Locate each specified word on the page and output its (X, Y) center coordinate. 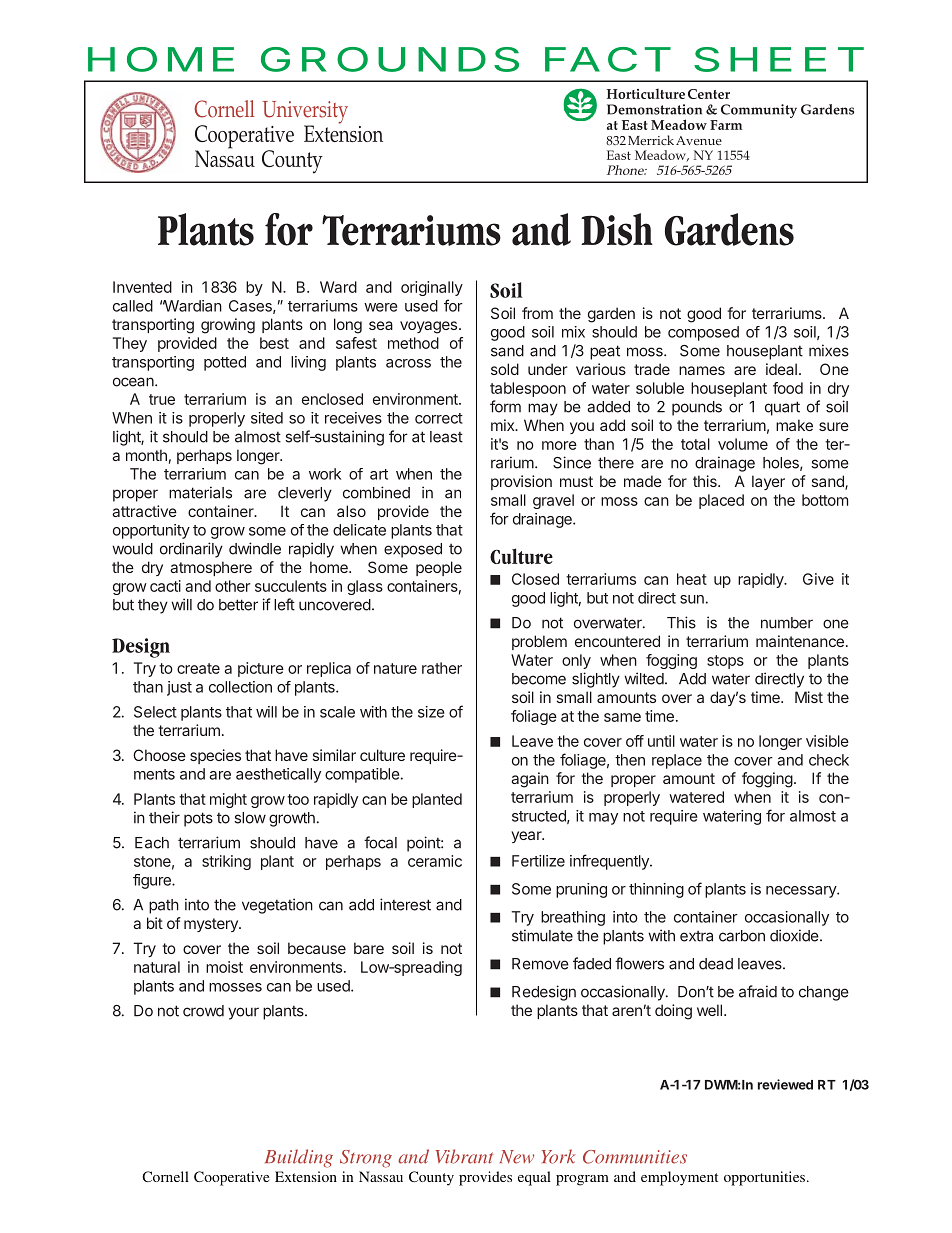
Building (299, 1158)
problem (539, 642)
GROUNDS (390, 59)
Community (759, 111)
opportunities (764, 1178)
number (787, 623)
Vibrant (464, 1156)
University (305, 113)
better (238, 605)
